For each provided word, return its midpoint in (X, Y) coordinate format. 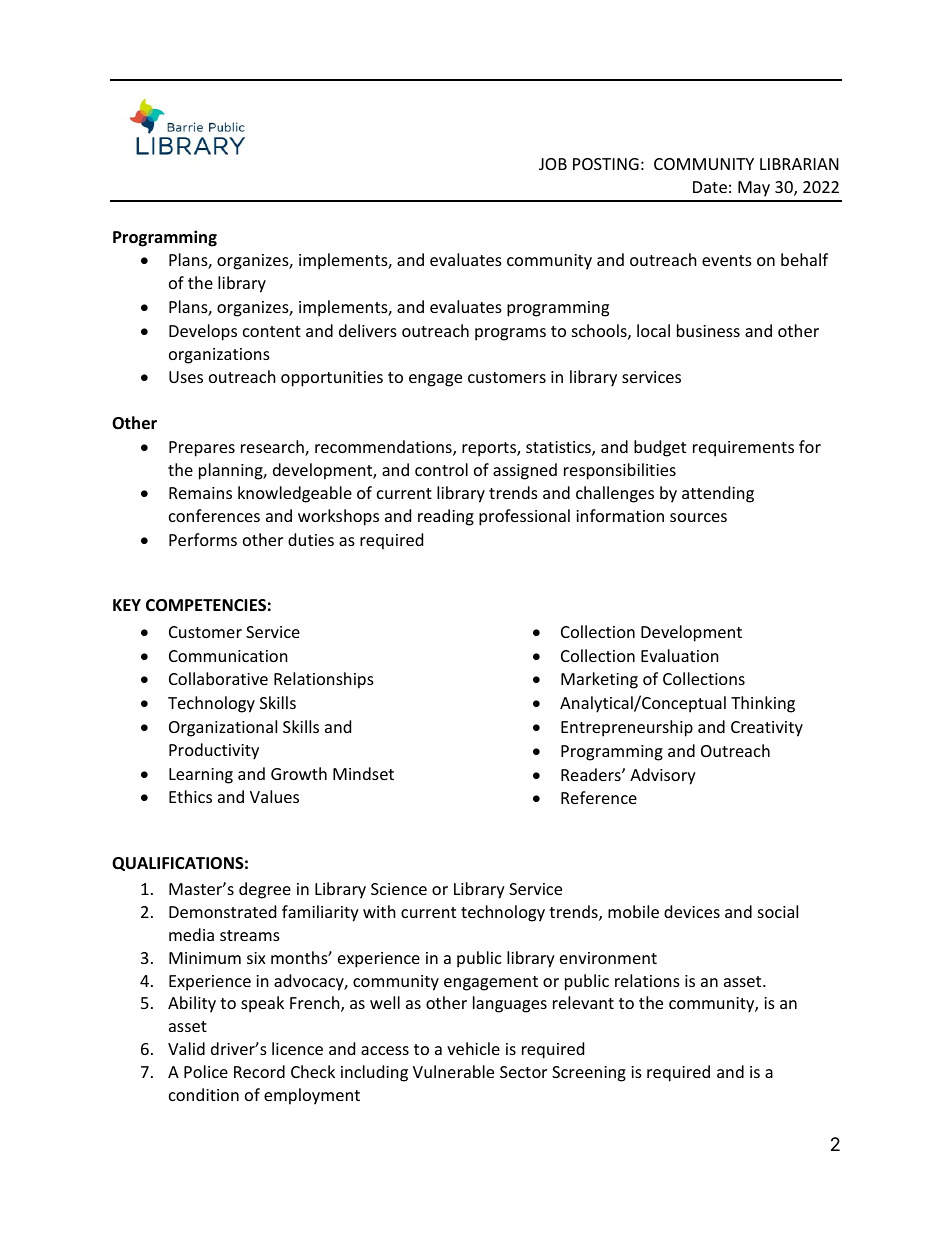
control (441, 469)
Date (710, 187)
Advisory (663, 776)
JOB (553, 164)
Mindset (363, 773)
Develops (203, 332)
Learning (201, 776)
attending (718, 494)
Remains (200, 493)
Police (206, 1071)
